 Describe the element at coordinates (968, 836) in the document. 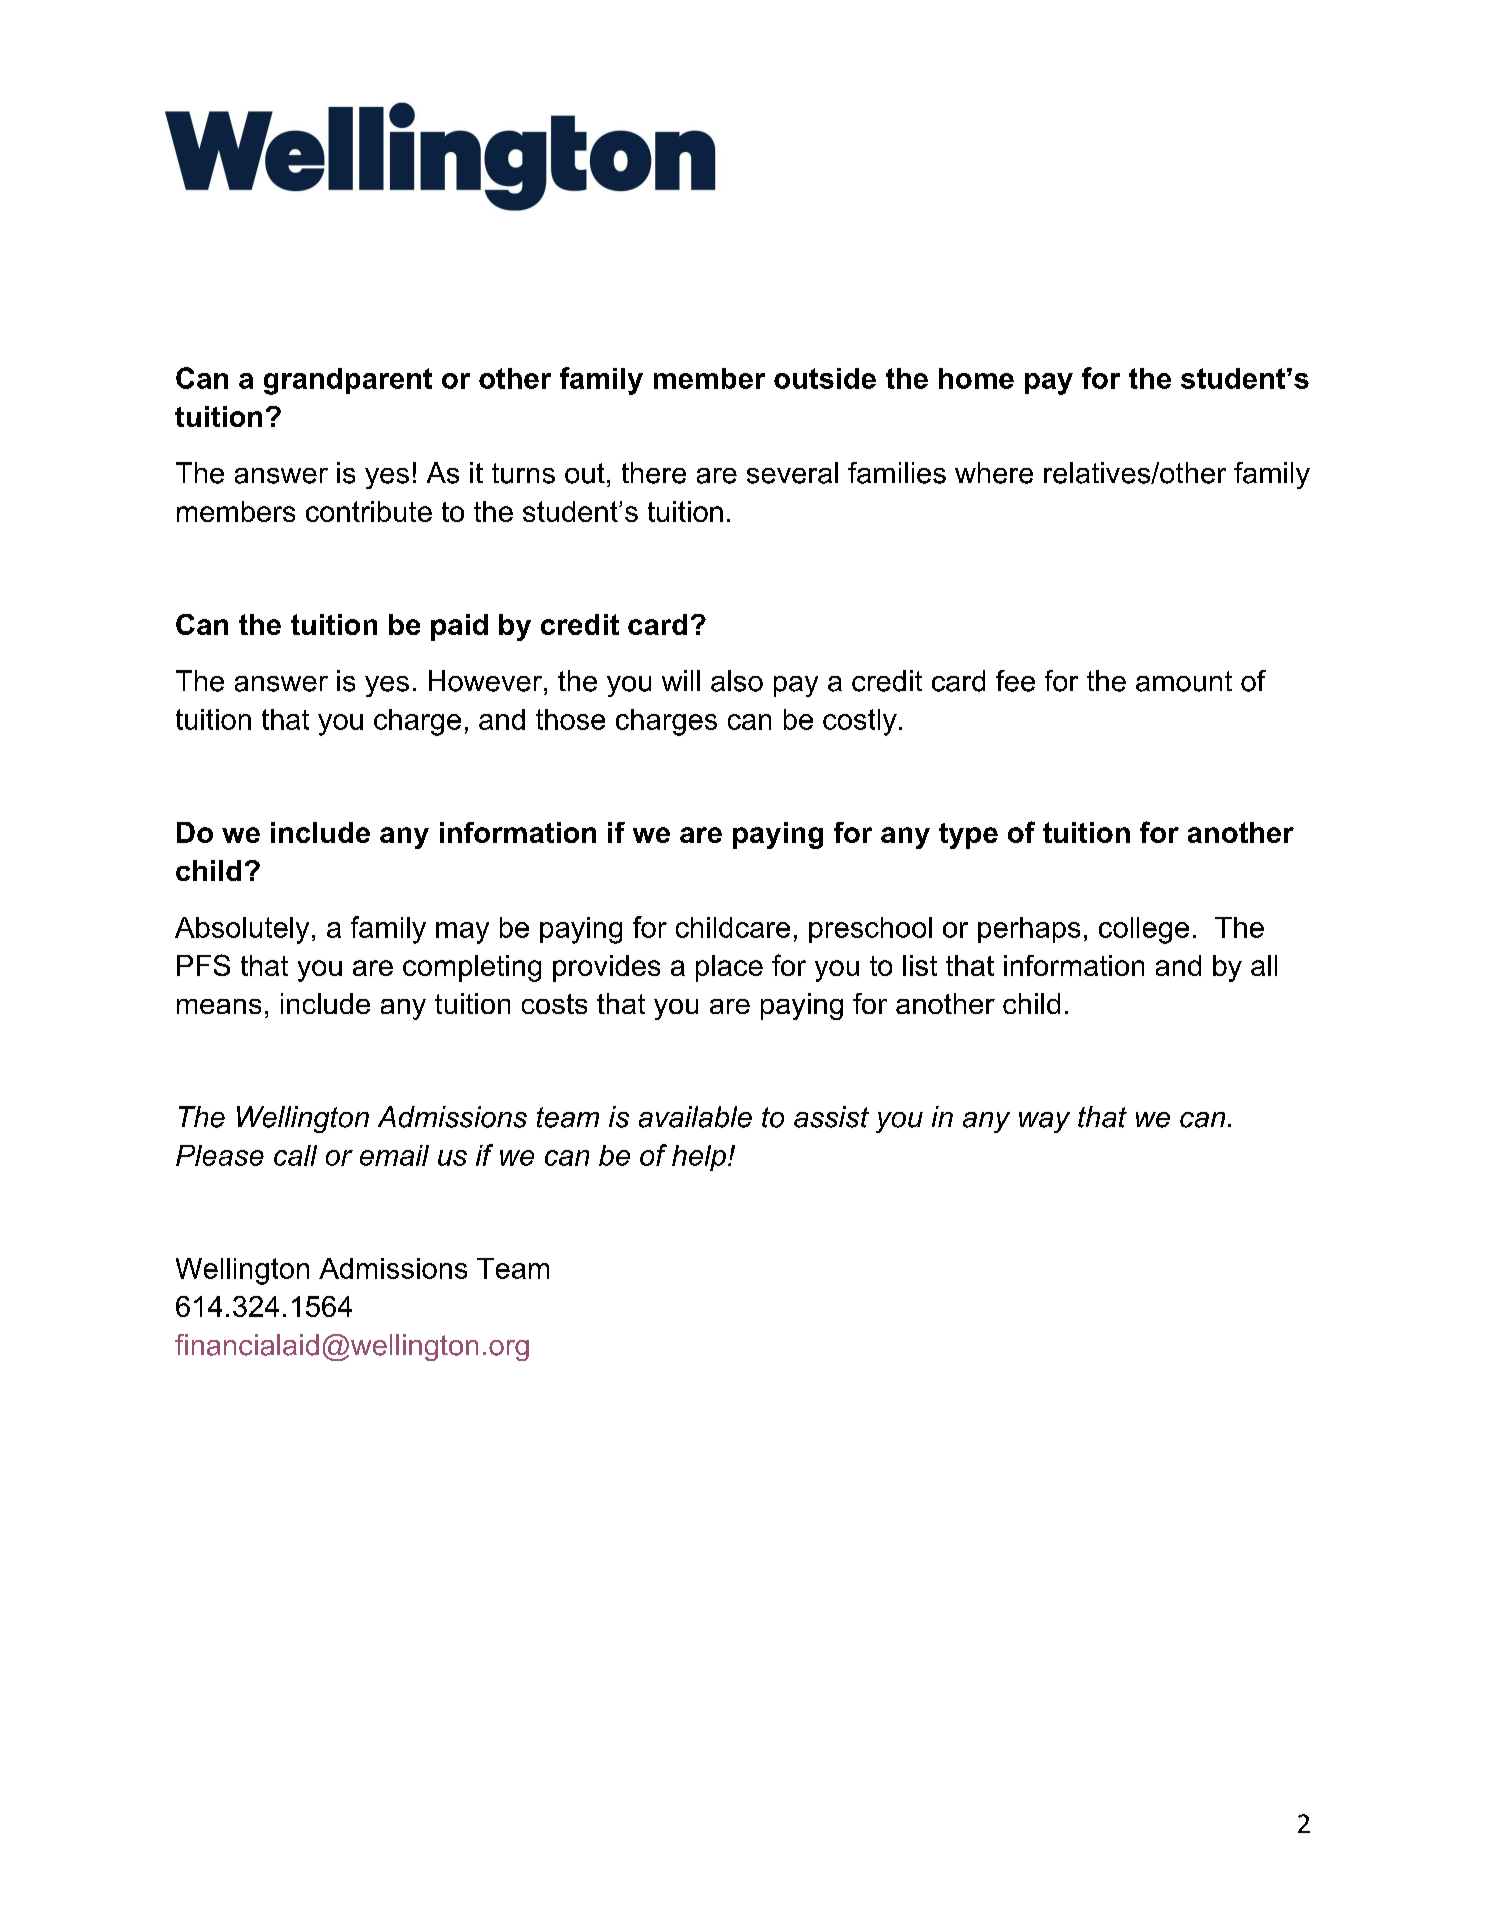

I see `type` at that location.
